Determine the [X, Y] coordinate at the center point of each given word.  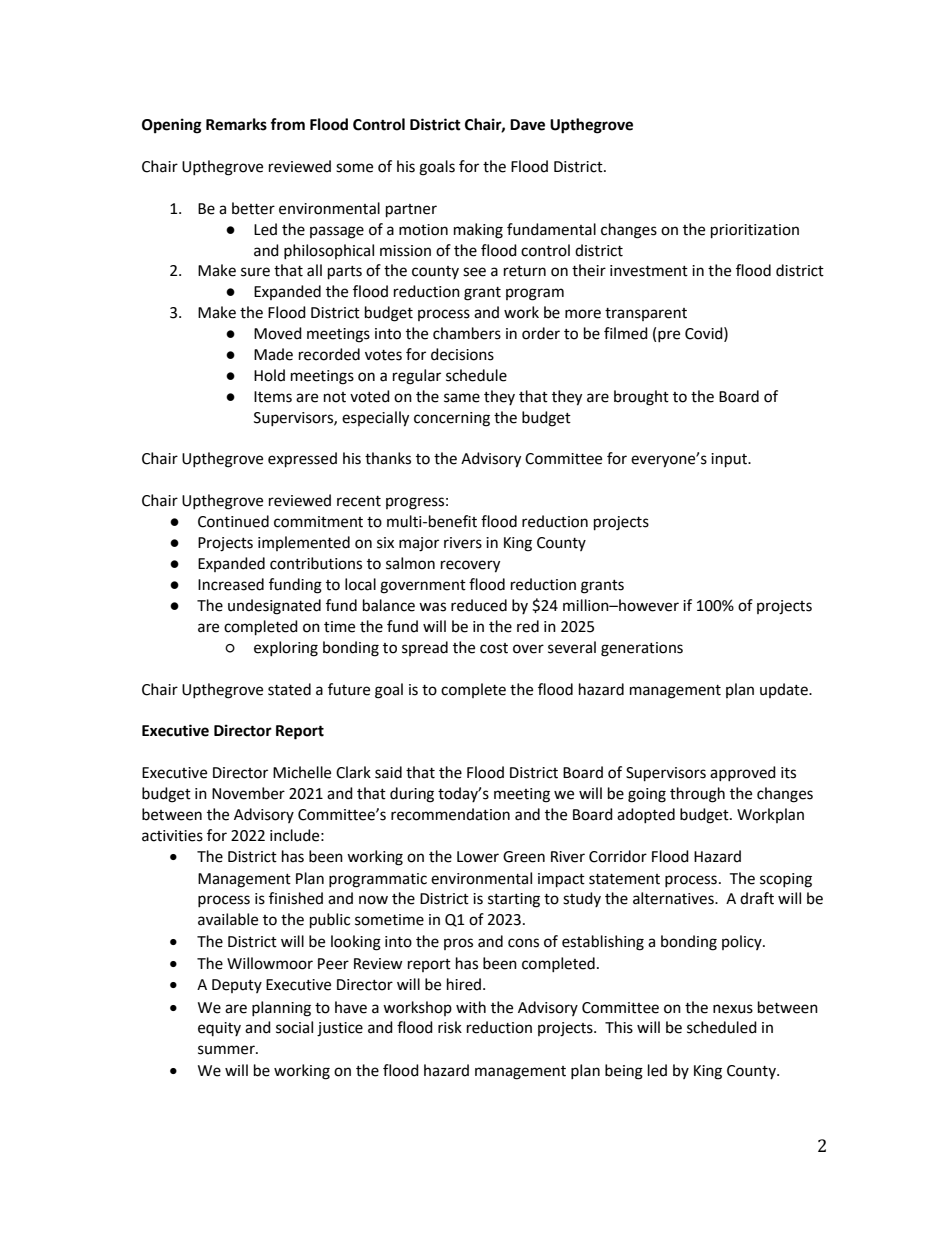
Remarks [236, 124]
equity [219, 1029]
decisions [462, 354]
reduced [479, 605]
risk [450, 1027]
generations [642, 649]
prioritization [755, 231]
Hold [269, 375]
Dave [527, 125]
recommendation [450, 814]
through [697, 795]
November [248, 793]
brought [641, 398]
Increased [231, 584]
